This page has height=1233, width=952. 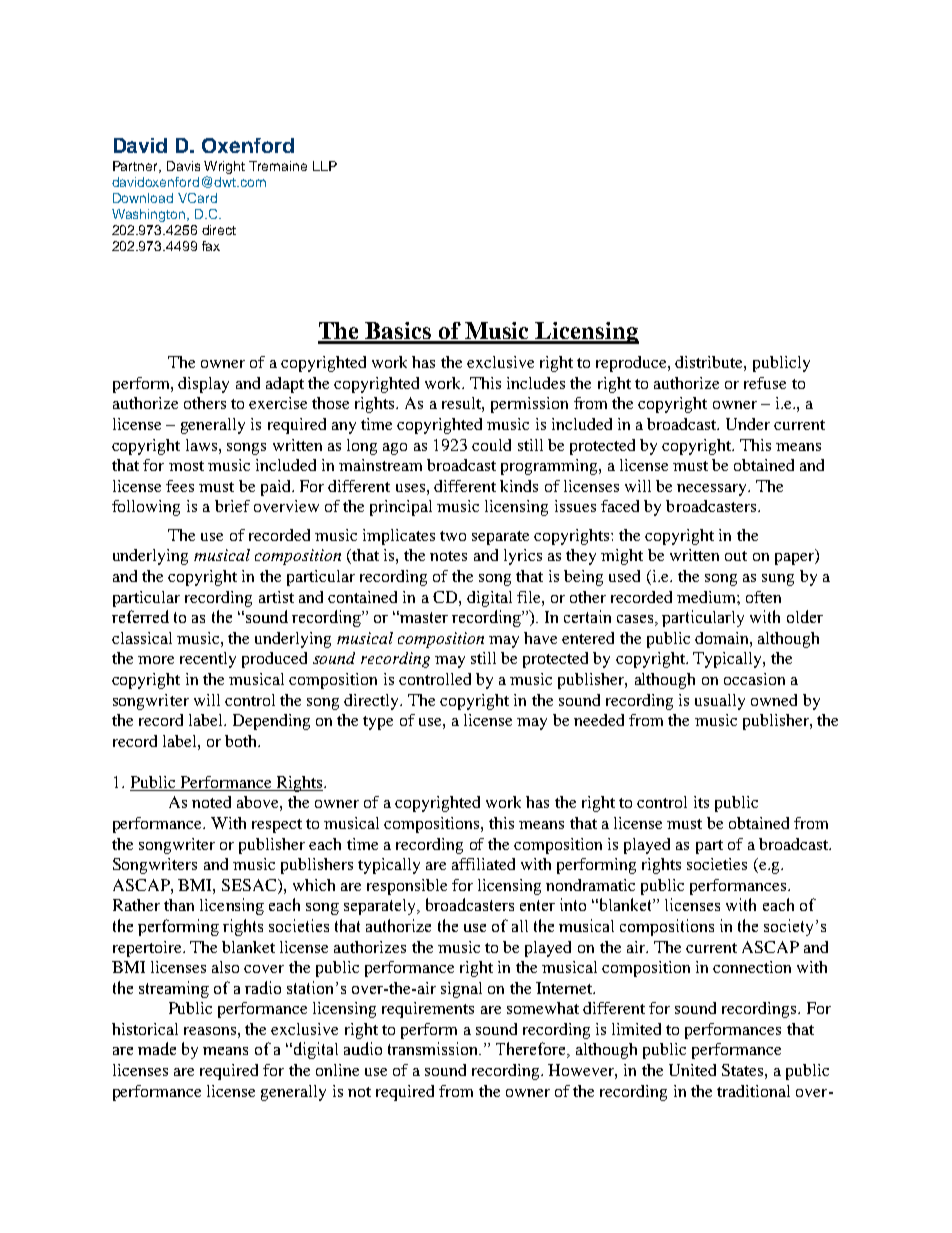 I want to click on United, so click(x=692, y=1070).
